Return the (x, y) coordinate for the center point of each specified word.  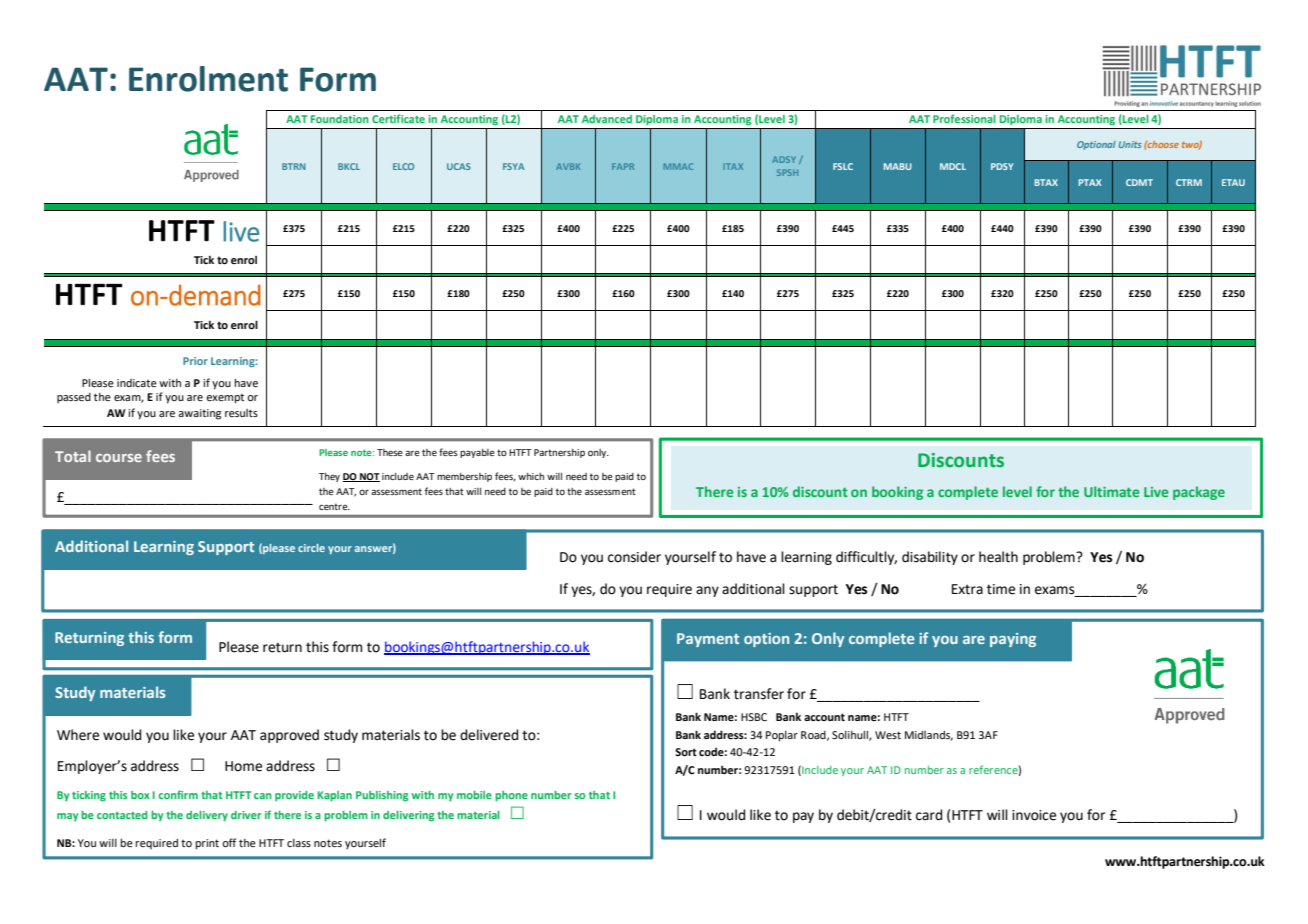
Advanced (607, 119)
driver (246, 815)
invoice (1034, 815)
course (119, 458)
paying (1013, 640)
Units (1130, 144)
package (1199, 493)
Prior (195, 361)
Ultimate (1111, 491)
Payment (708, 640)
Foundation (340, 119)
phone (511, 796)
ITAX (733, 166)
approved (289, 736)
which (531, 476)
